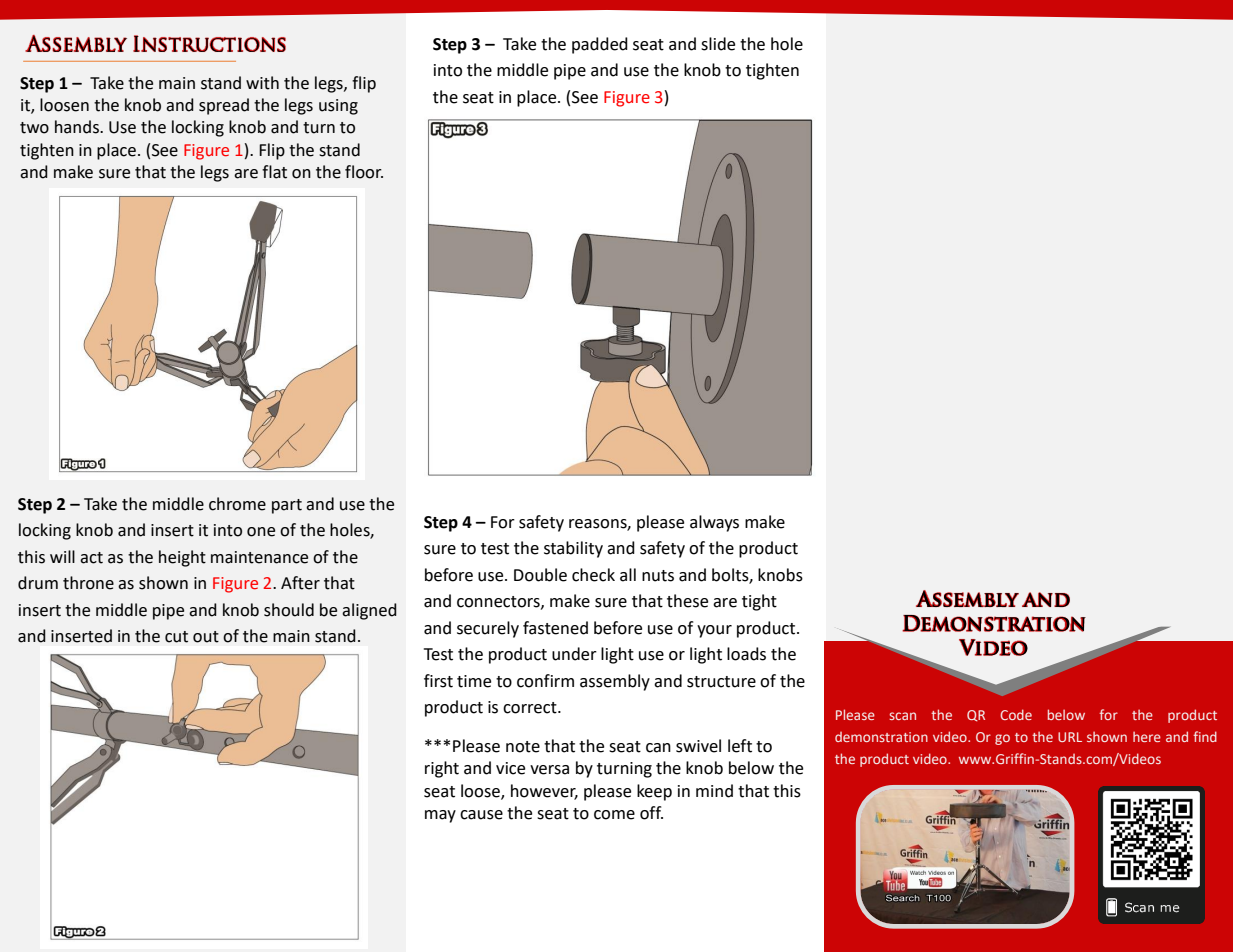 The width and height of the document is (1233, 952). I want to click on height, so click(182, 558).
